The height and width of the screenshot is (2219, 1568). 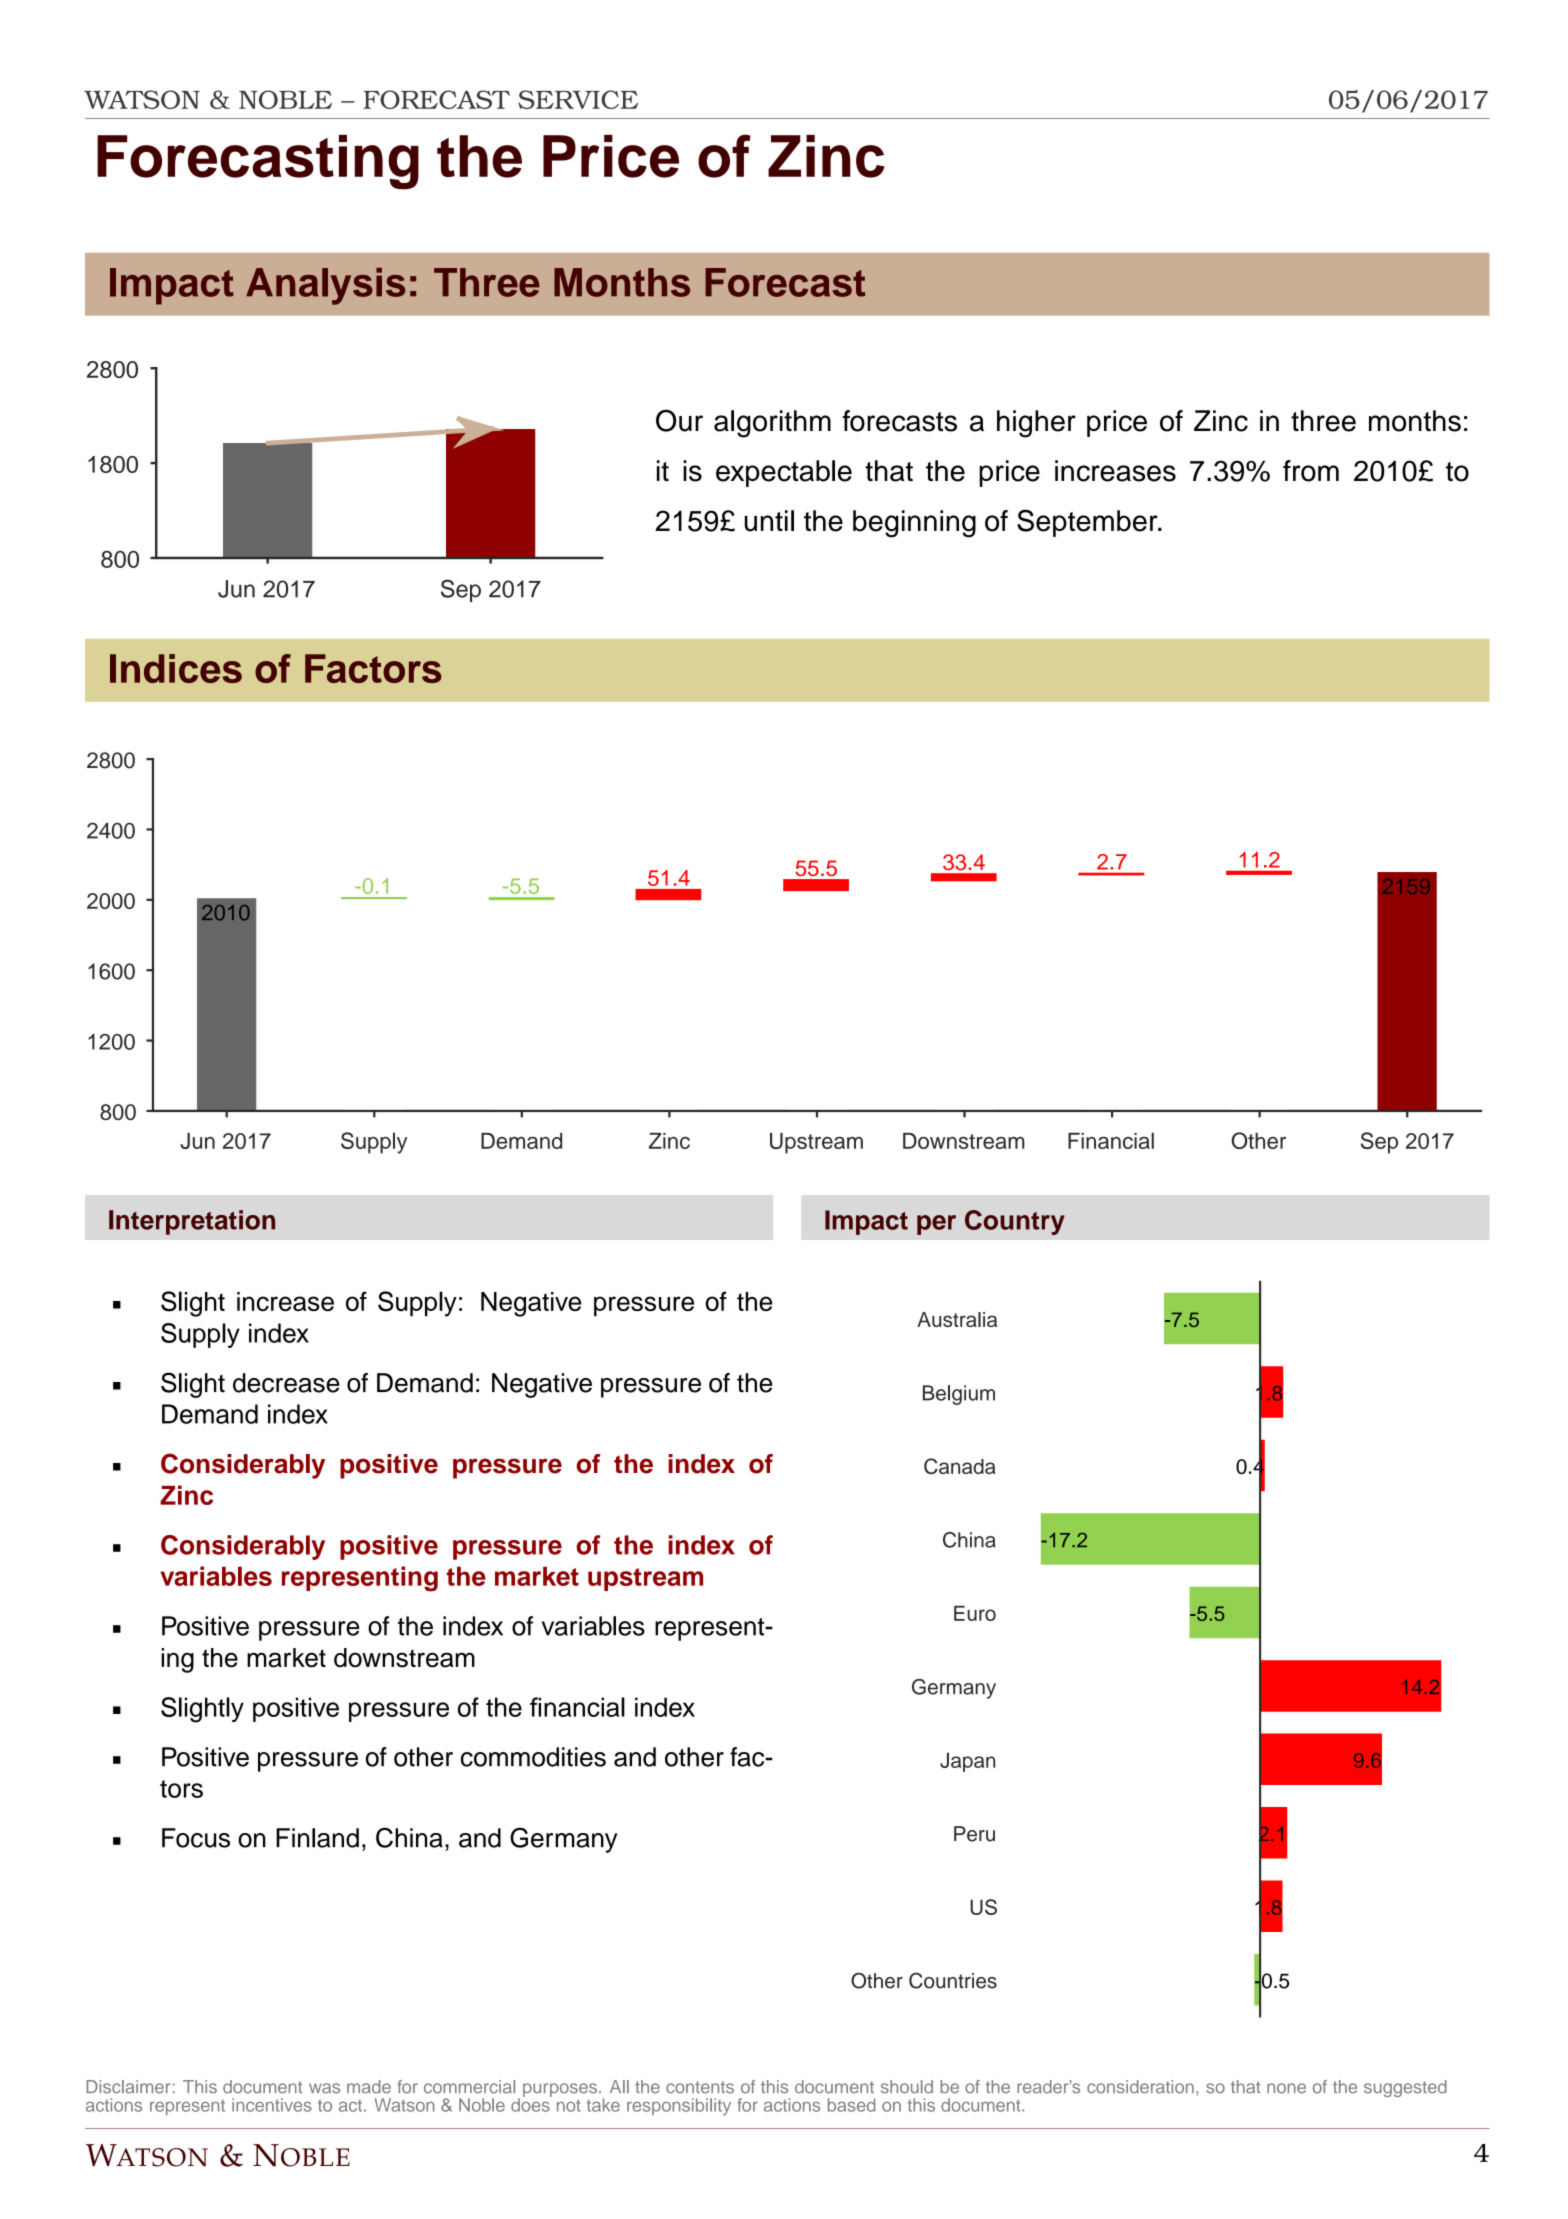 What do you see at coordinates (1286, 2088) in the screenshot?
I see `none` at bounding box center [1286, 2088].
